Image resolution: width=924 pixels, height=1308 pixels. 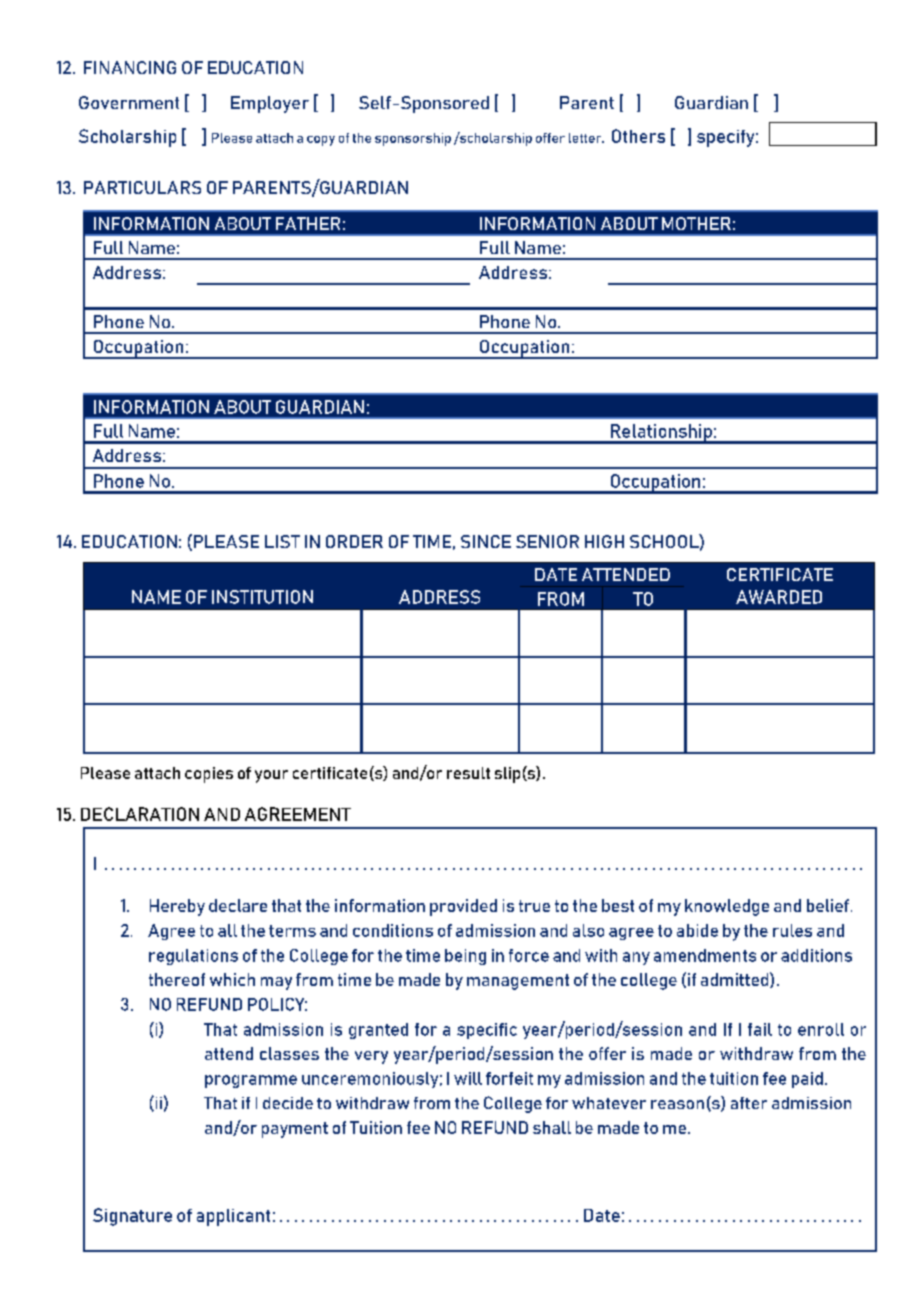 What do you see at coordinates (463, 907) in the image?
I see `provided` at bounding box center [463, 907].
